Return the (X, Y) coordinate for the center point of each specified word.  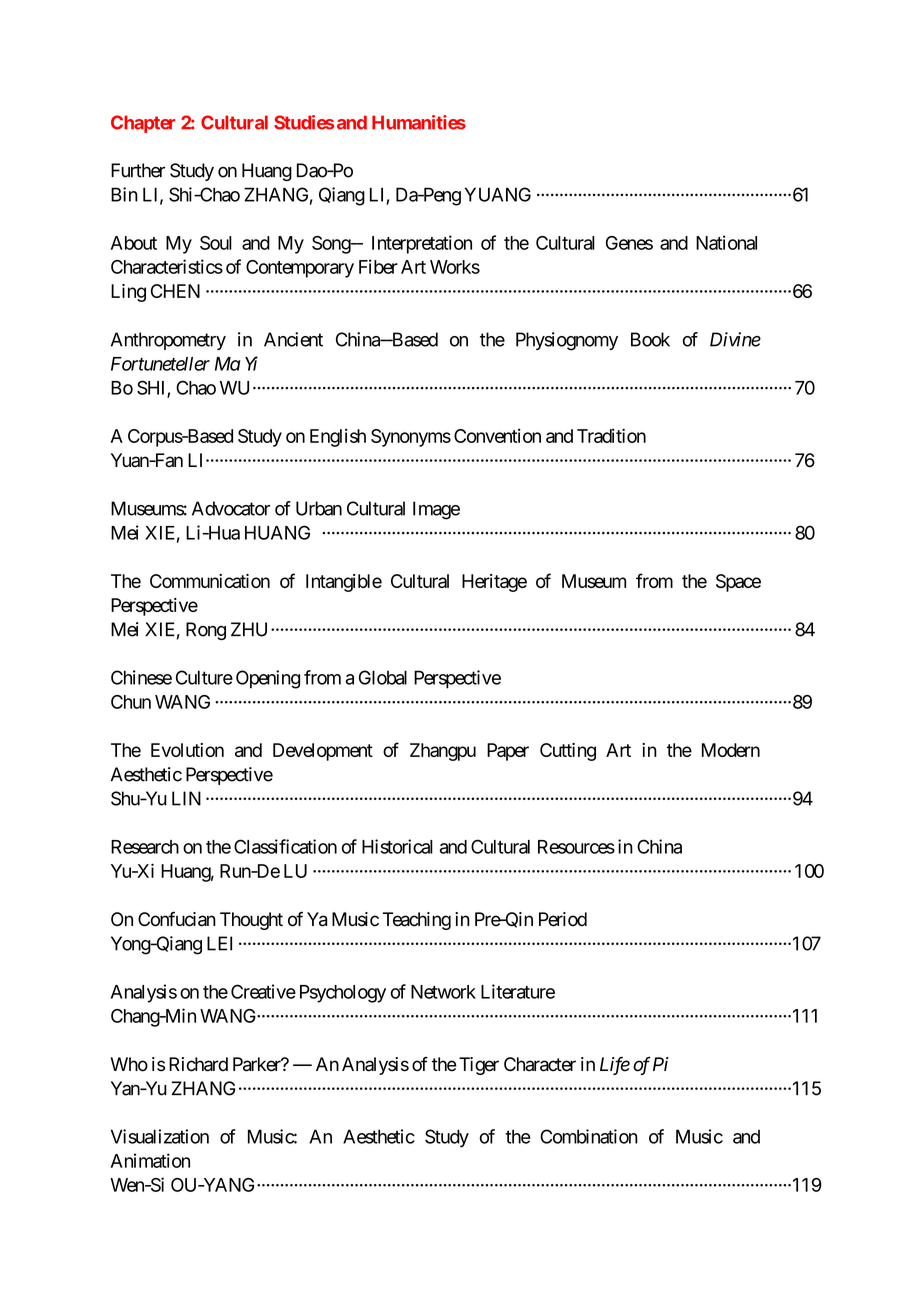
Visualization (160, 1136)
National (726, 242)
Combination (589, 1136)
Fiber (378, 266)
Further (138, 170)
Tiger (479, 1066)
